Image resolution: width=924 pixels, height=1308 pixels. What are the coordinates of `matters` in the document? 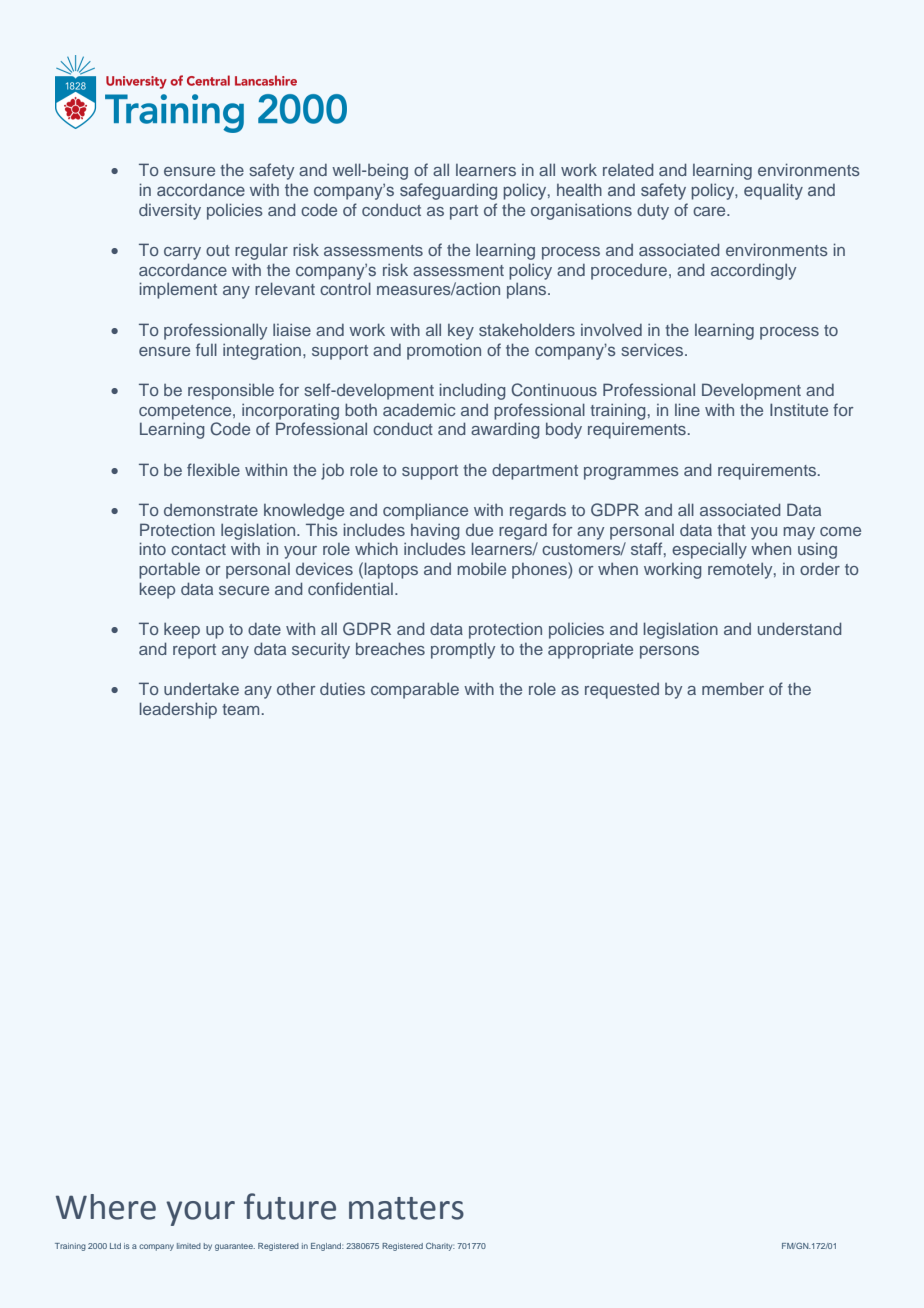 It's located at (406, 1208).
